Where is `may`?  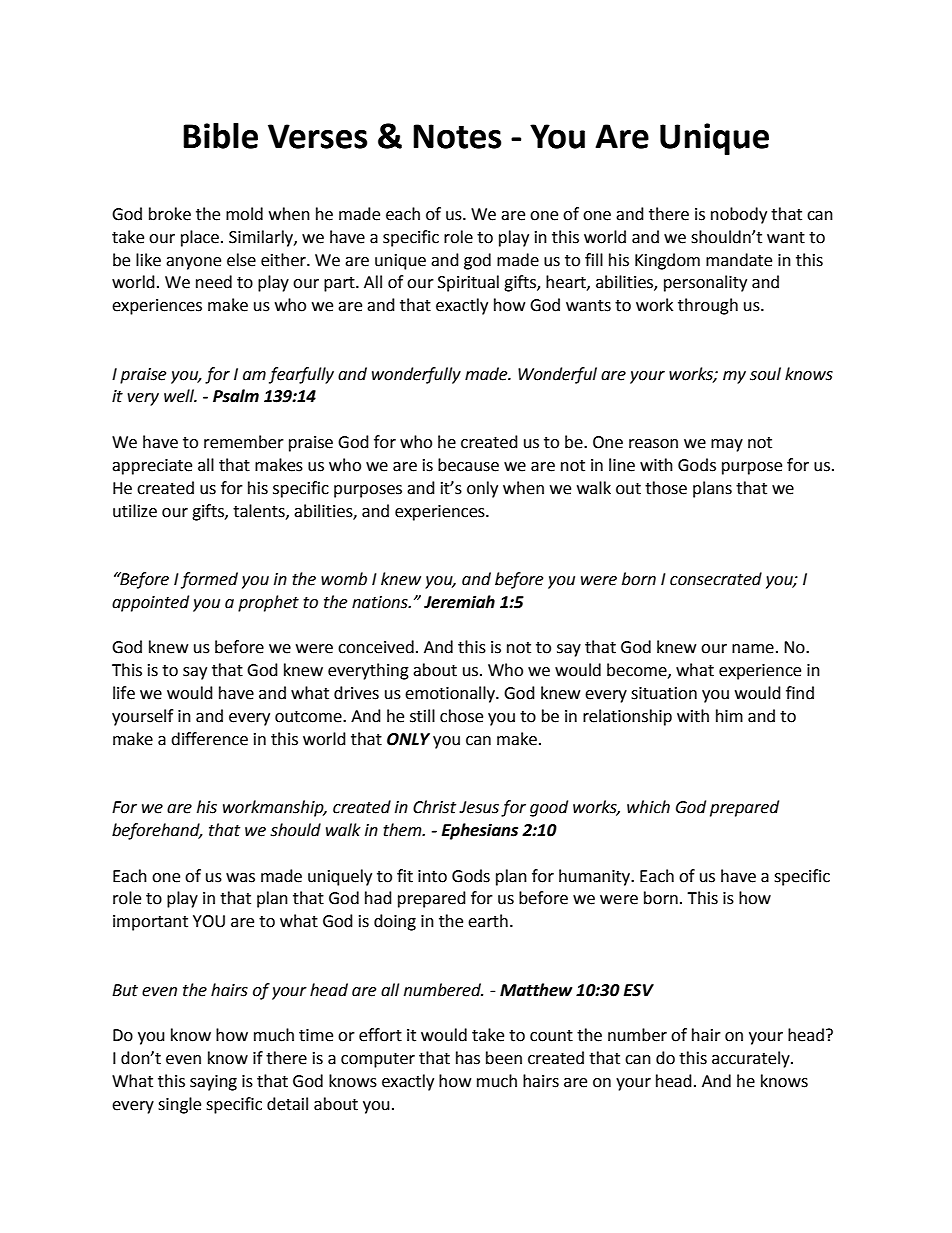 may is located at coordinates (727, 445).
